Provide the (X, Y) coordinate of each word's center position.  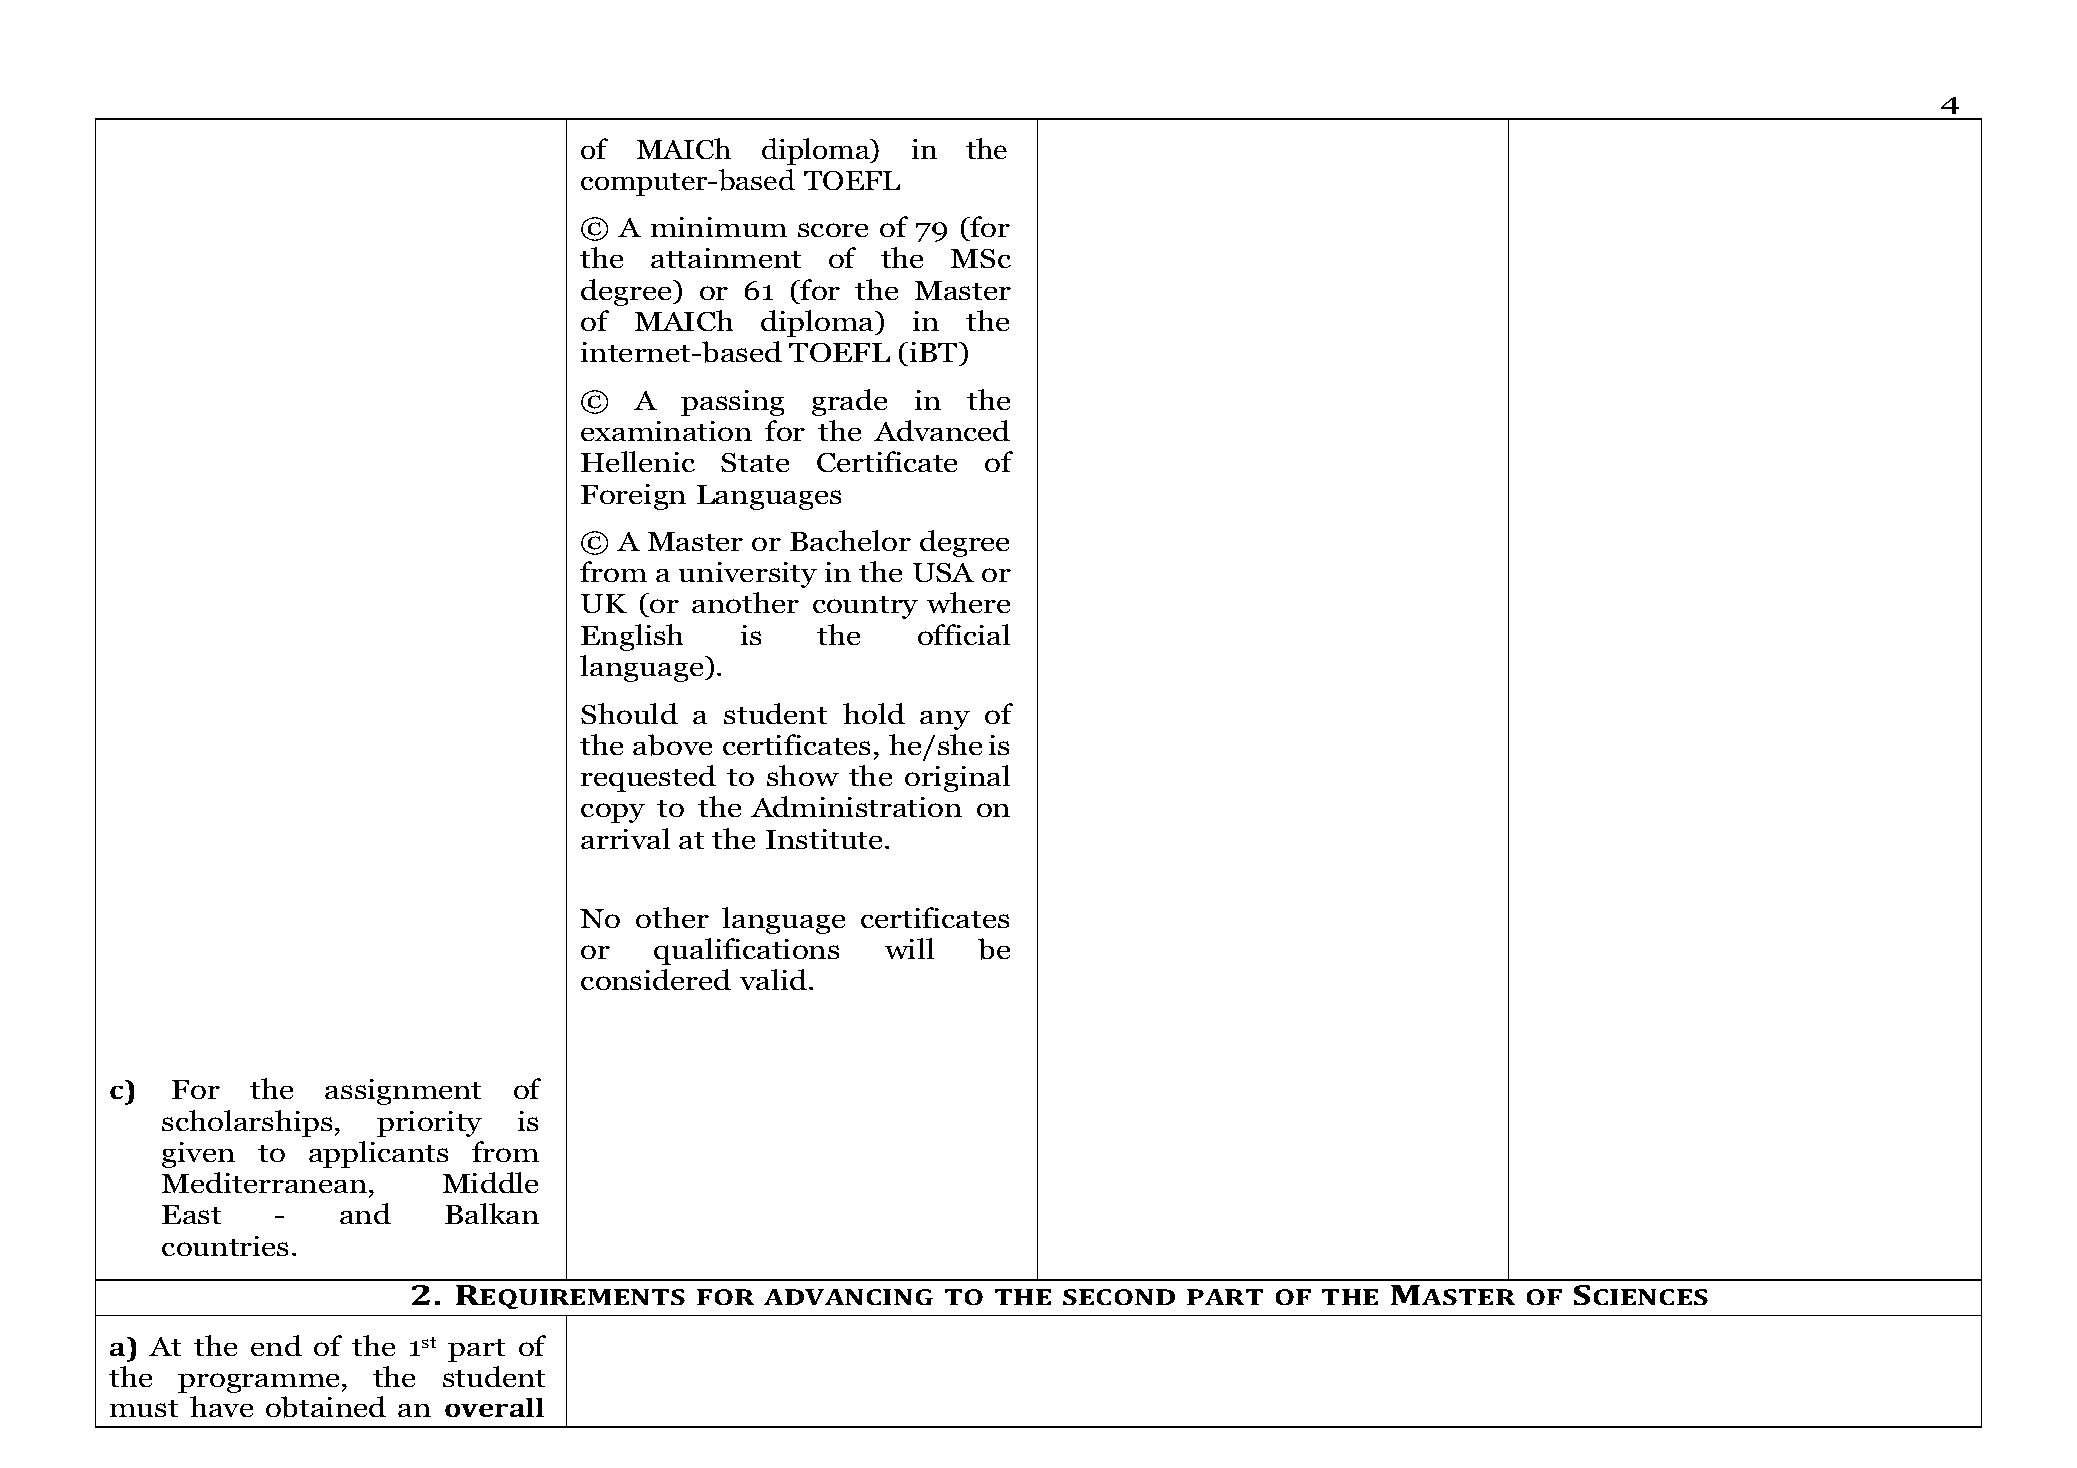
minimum (719, 227)
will (909, 948)
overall (494, 1407)
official (964, 634)
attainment (726, 258)
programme (258, 1383)
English (632, 637)
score (833, 230)
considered (656, 979)
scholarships (247, 1123)
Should (629, 713)
